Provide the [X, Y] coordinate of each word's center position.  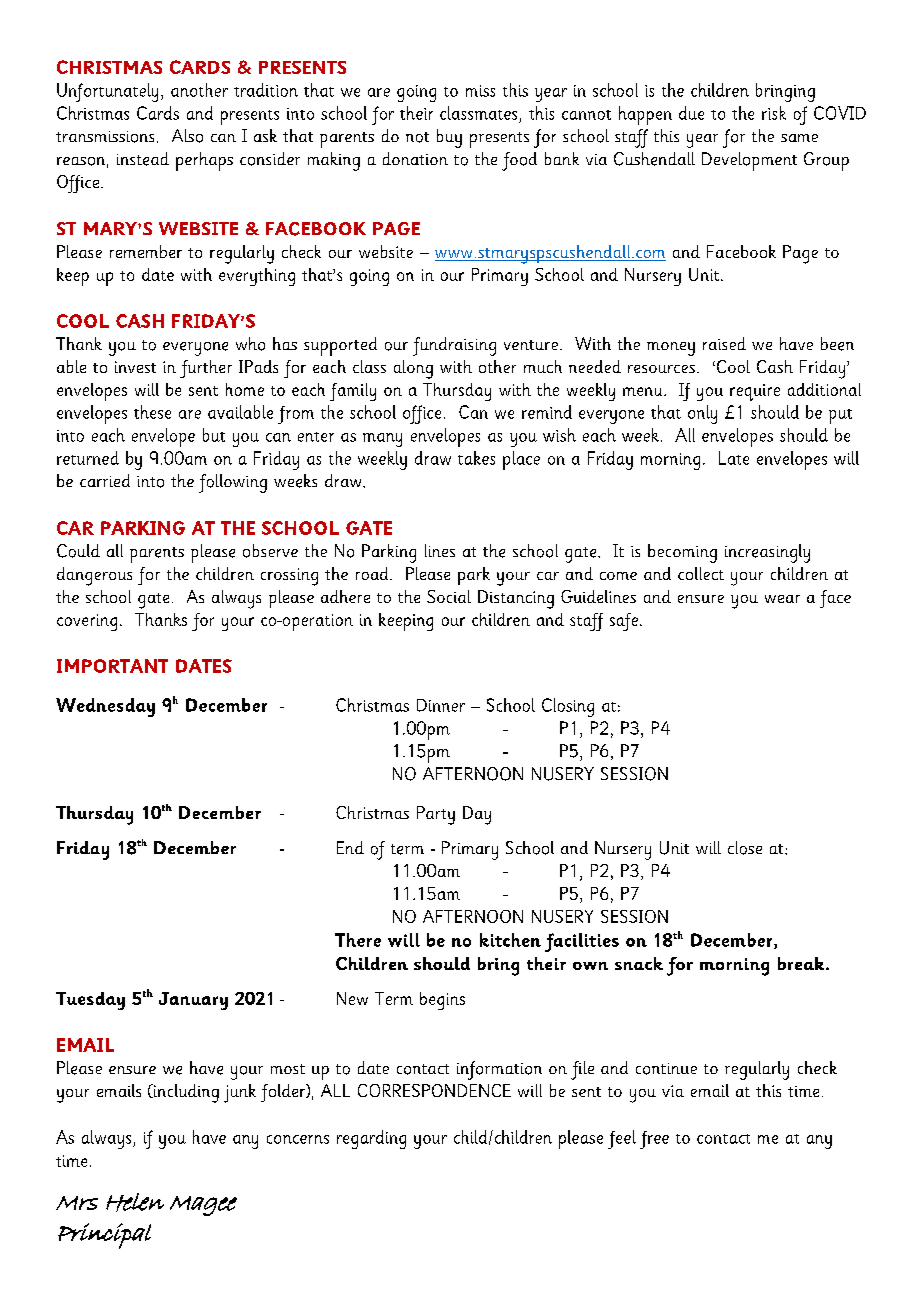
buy [449, 138]
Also [187, 136]
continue [666, 1069]
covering [87, 622]
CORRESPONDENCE [434, 1090]
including [185, 1093]
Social [449, 596]
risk [774, 113]
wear [782, 599]
